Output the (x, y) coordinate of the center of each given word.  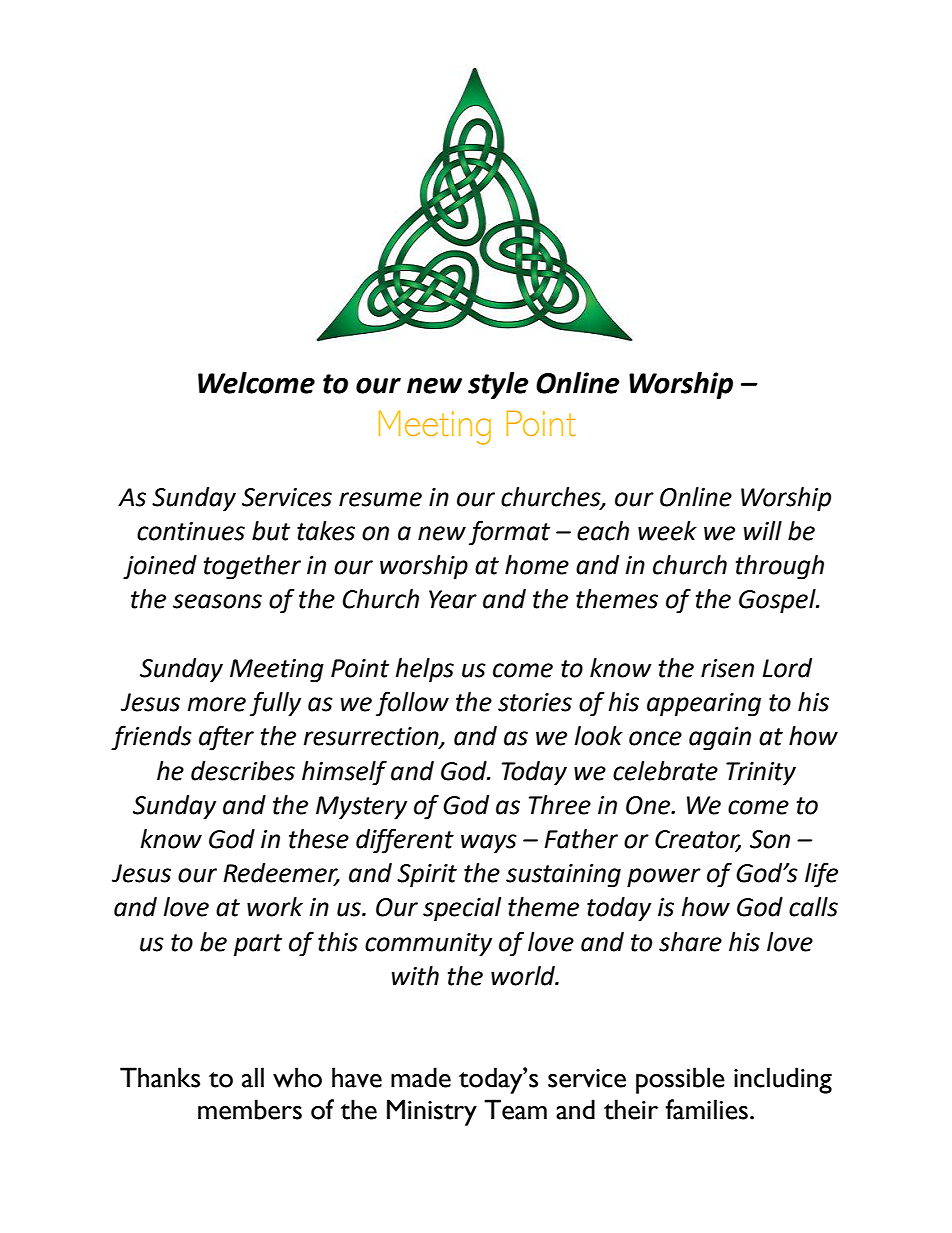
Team (515, 1109)
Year (453, 599)
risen (727, 668)
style (498, 385)
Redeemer (281, 874)
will (763, 530)
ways (489, 844)
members (250, 1109)
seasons (217, 601)
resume (380, 499)
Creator (698, 840)
